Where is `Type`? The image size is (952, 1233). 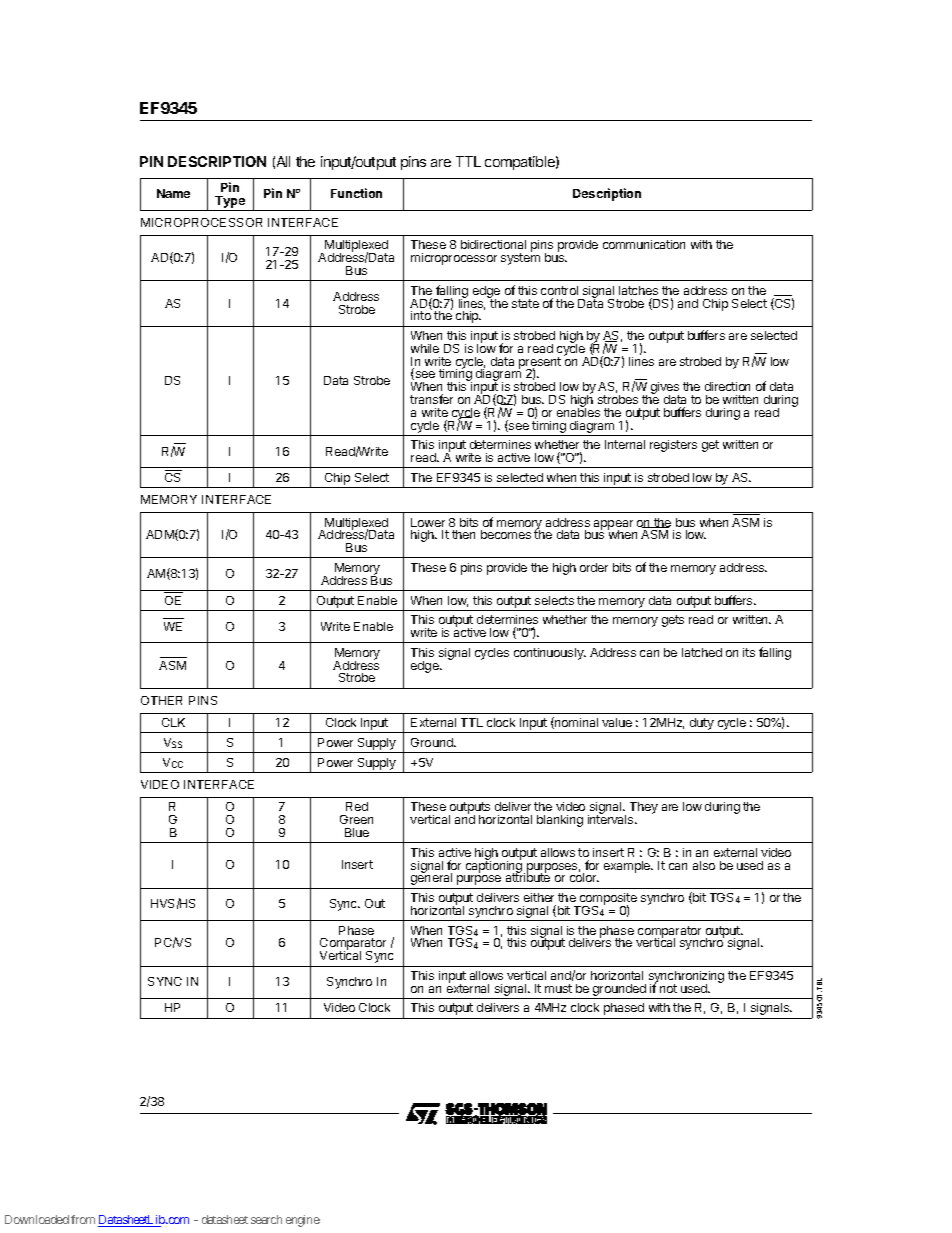 Type is located at coordinates (230, 202).
